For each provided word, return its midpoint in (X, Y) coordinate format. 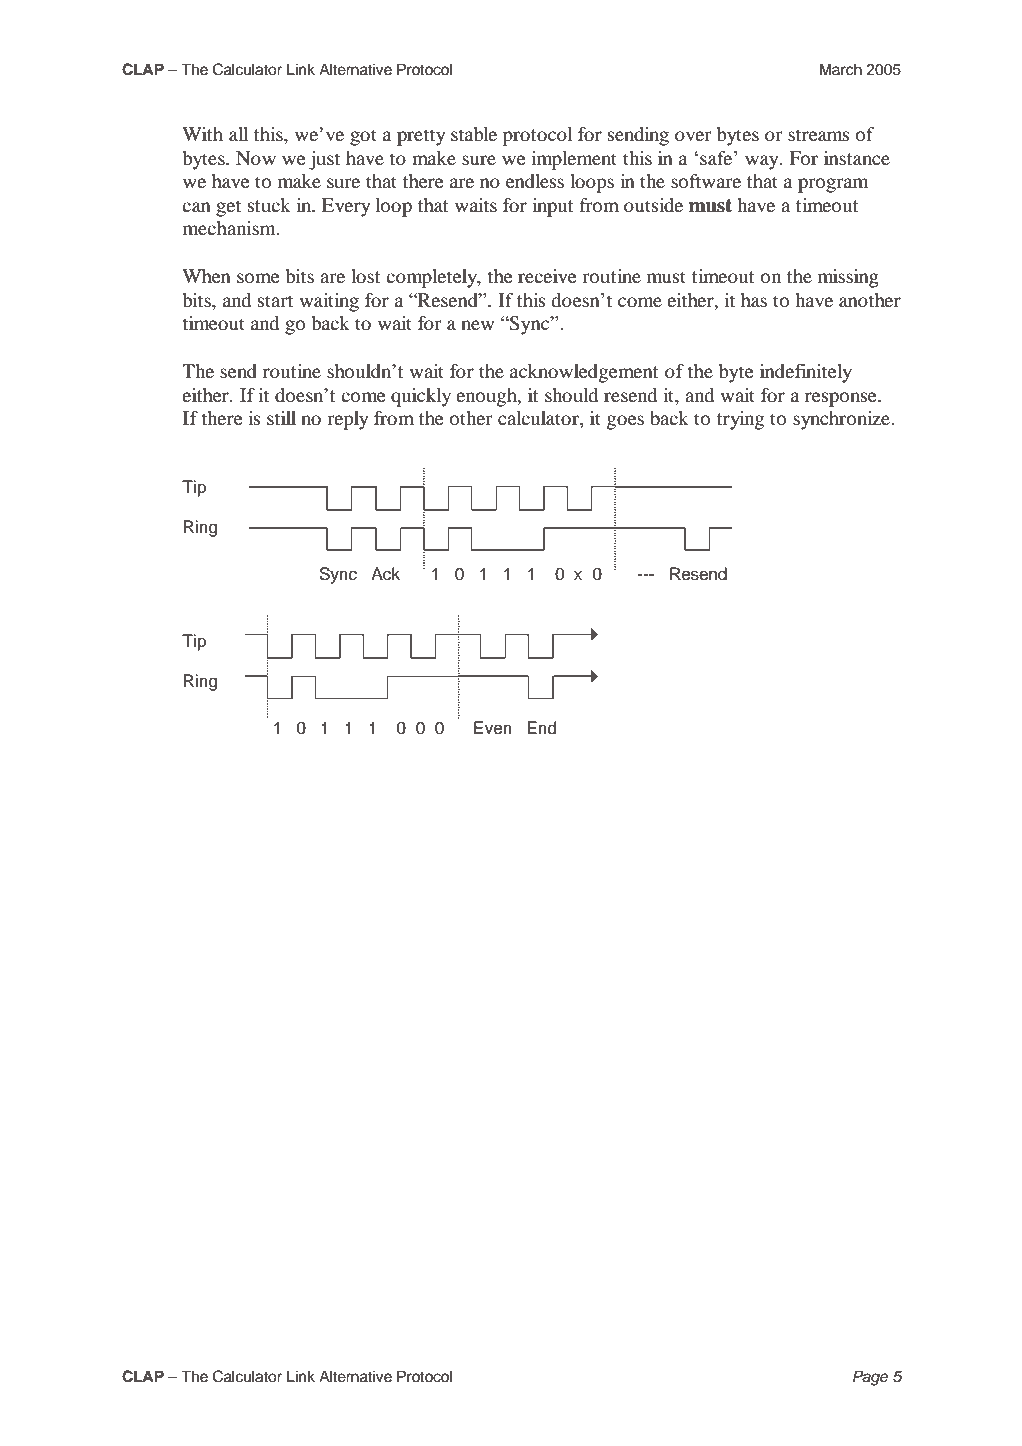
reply (347, 420)
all (238, 134)
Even (493, 728)
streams (819, 135)
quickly (421, 397)
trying (740, 420)
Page (870, 1378)
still (281, 418)
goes (625, 422)
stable (474, 134)
